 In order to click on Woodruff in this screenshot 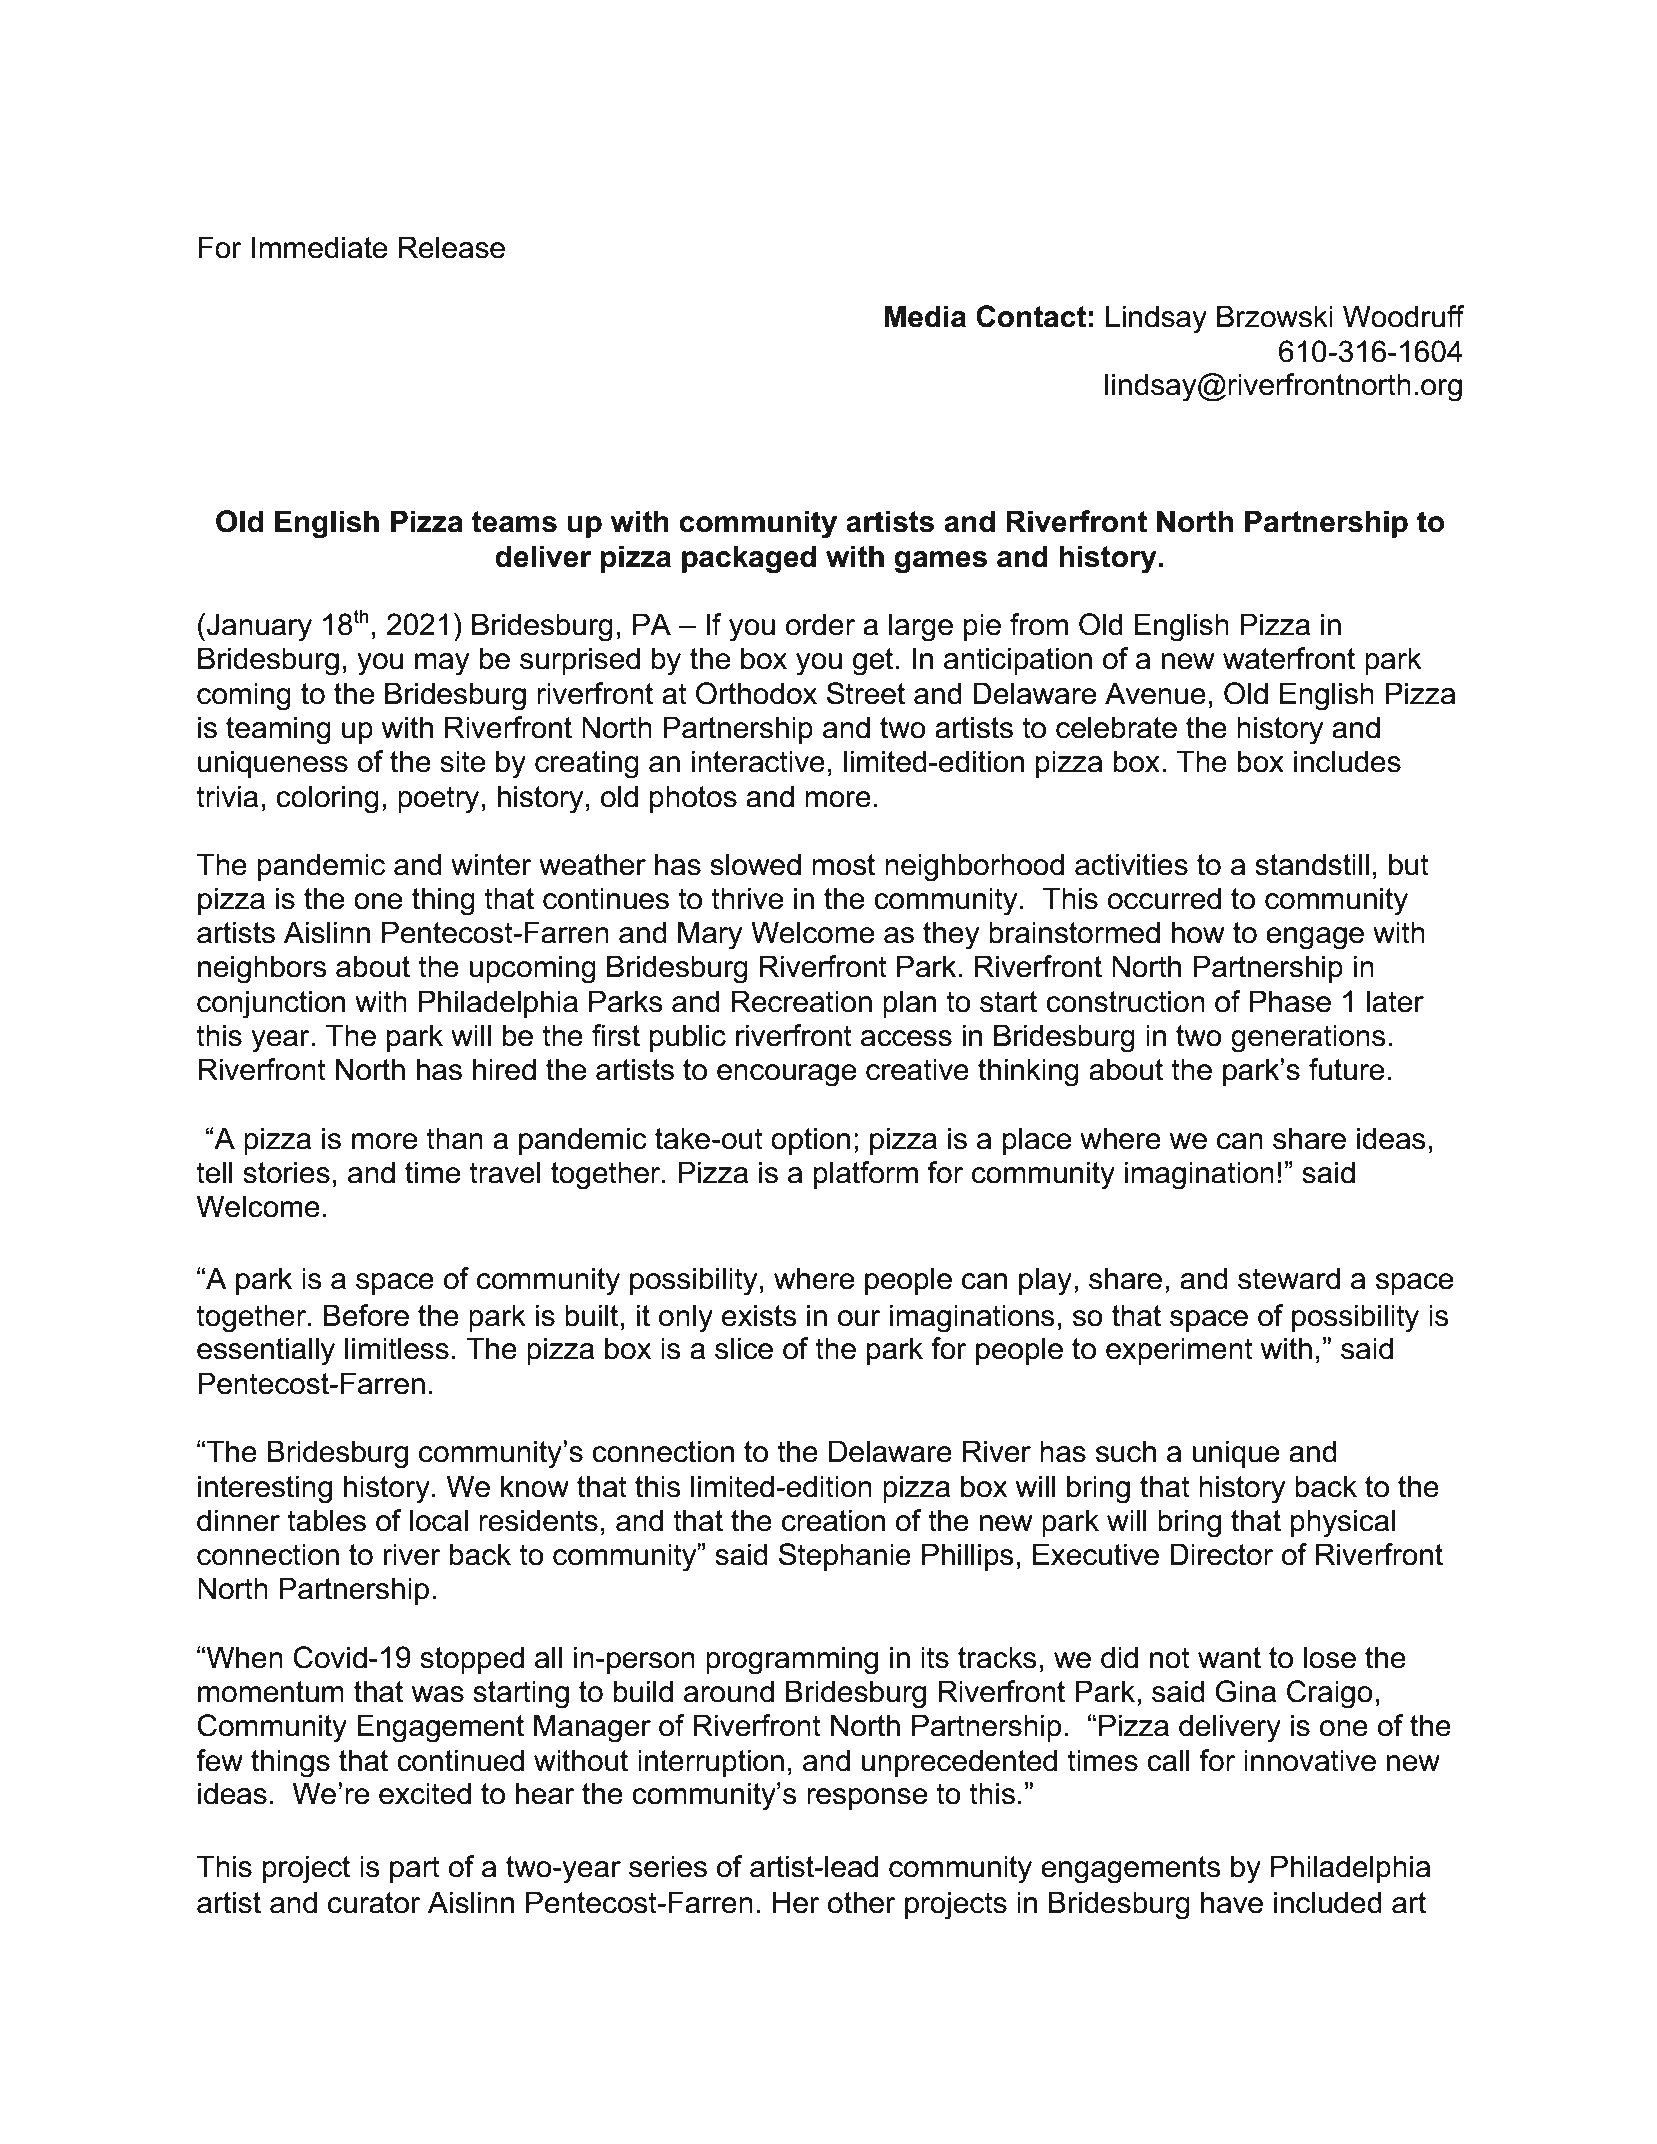, I will do `click(1404, 316)`.
